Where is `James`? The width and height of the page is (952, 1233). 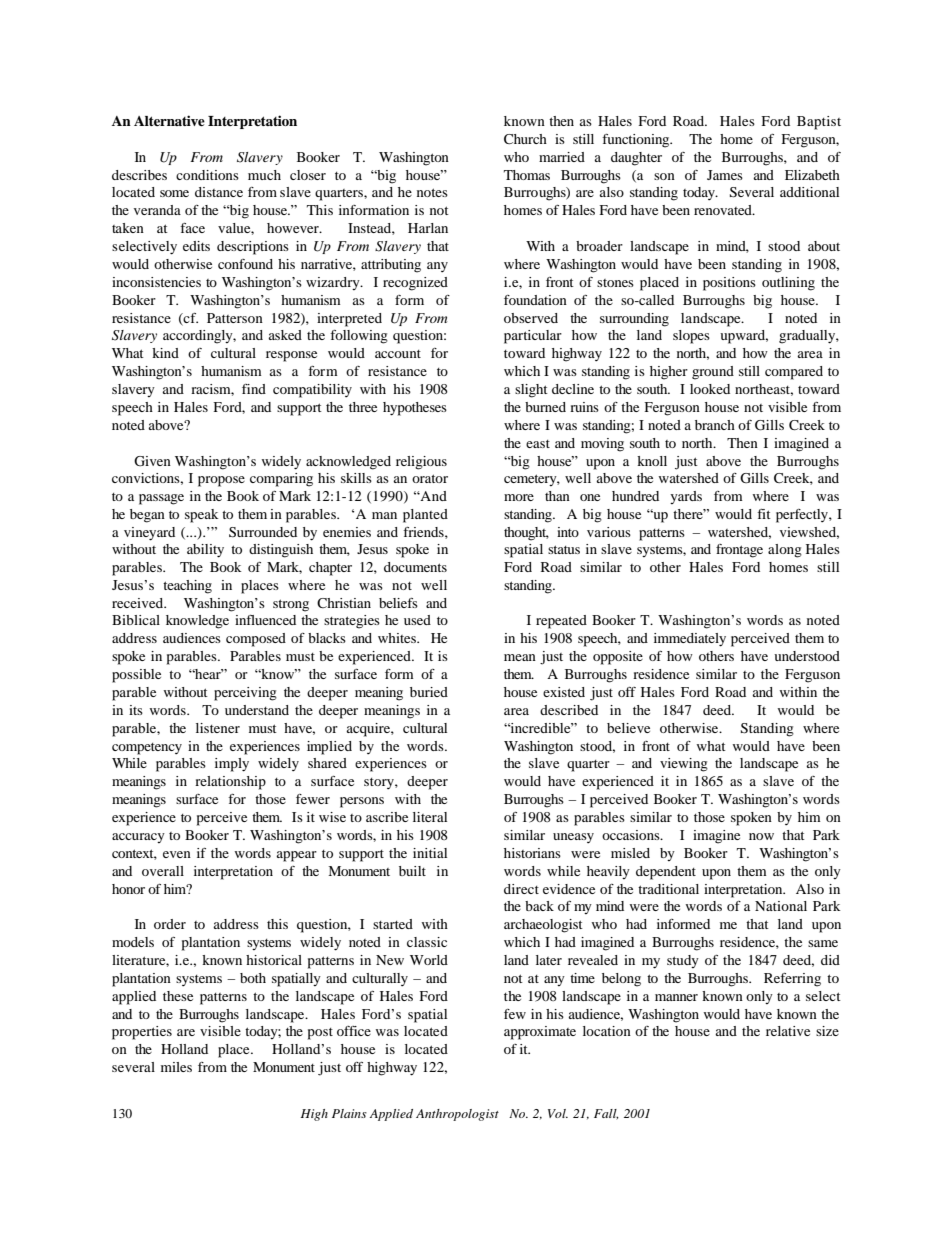 James is located at coordinates (725, 175).
